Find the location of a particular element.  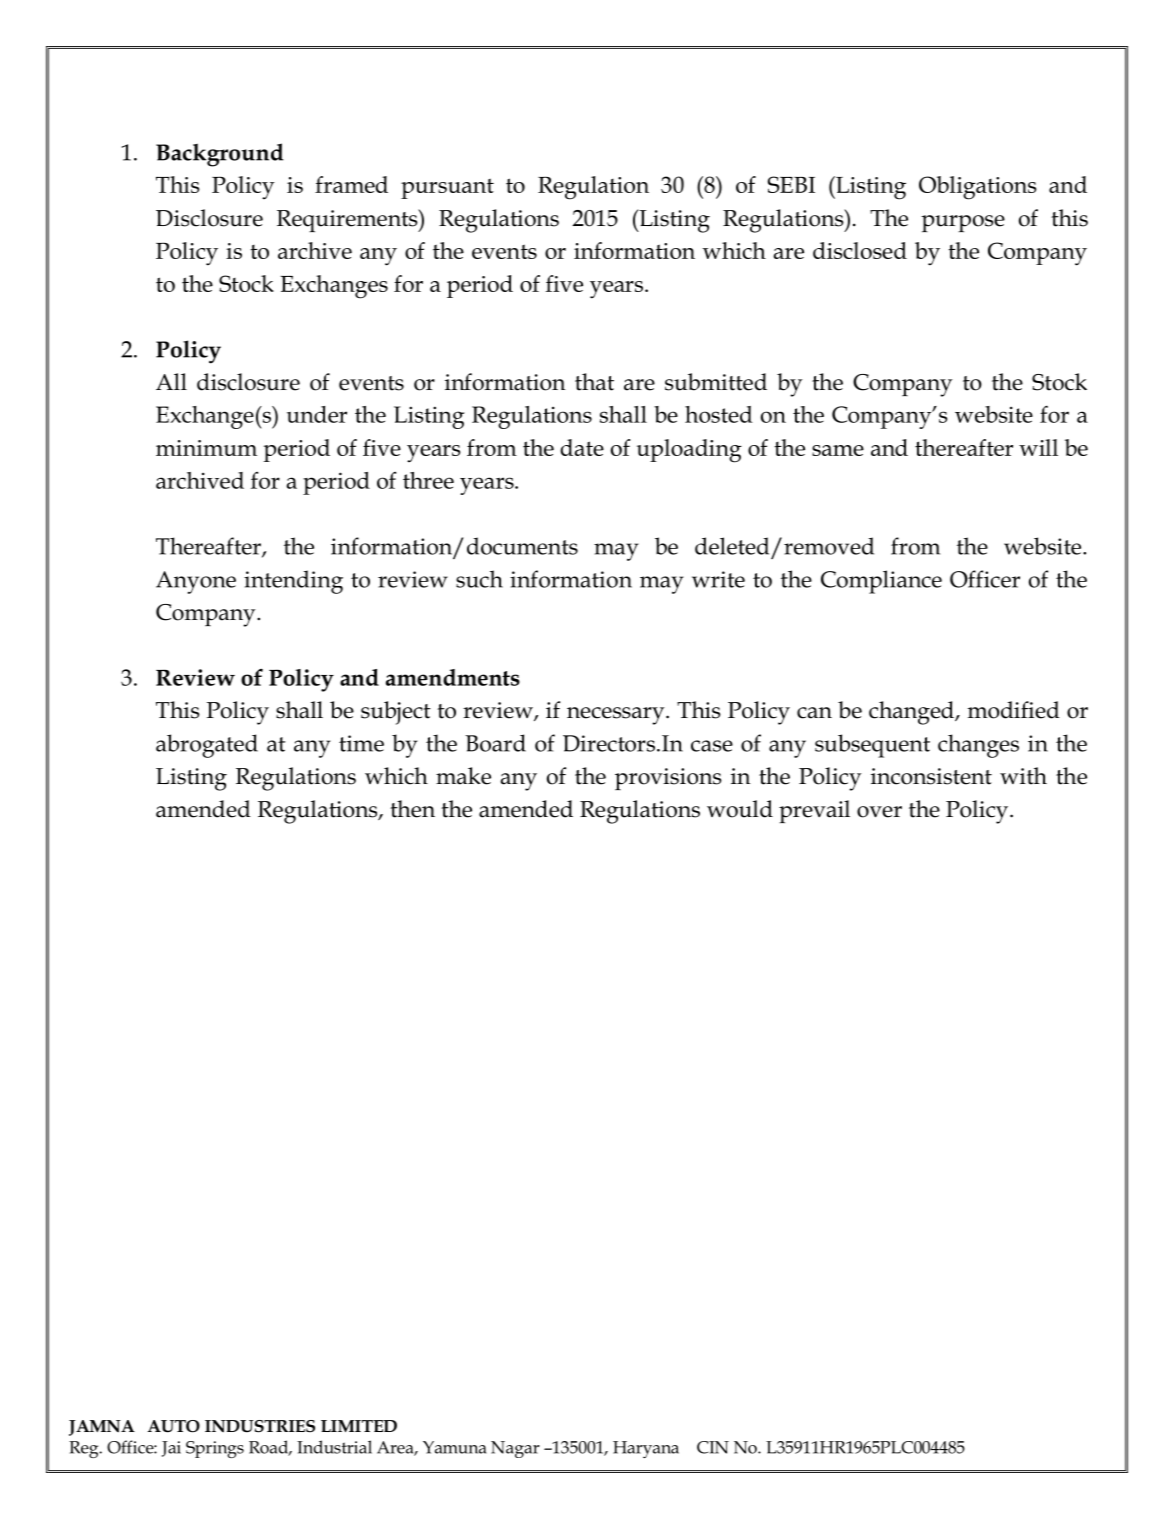

pursuant is located at coordinates (447, 188).
